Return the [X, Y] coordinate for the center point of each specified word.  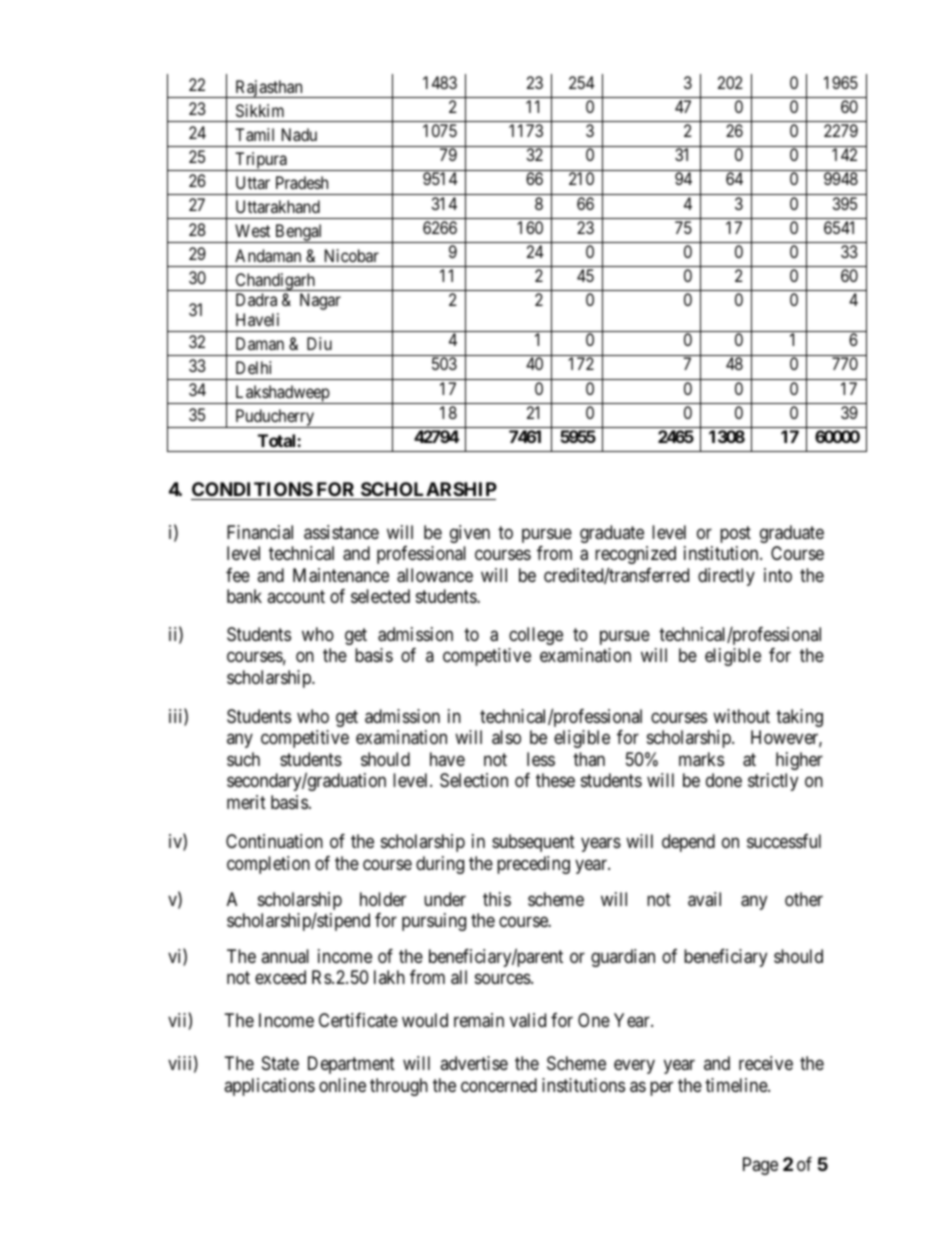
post [735, 534]
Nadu [299, 134]
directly [726, 577]
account [296, 596]
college [536, 636]
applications [269, 1087]
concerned [499, 1085]
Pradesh [302, 182]
